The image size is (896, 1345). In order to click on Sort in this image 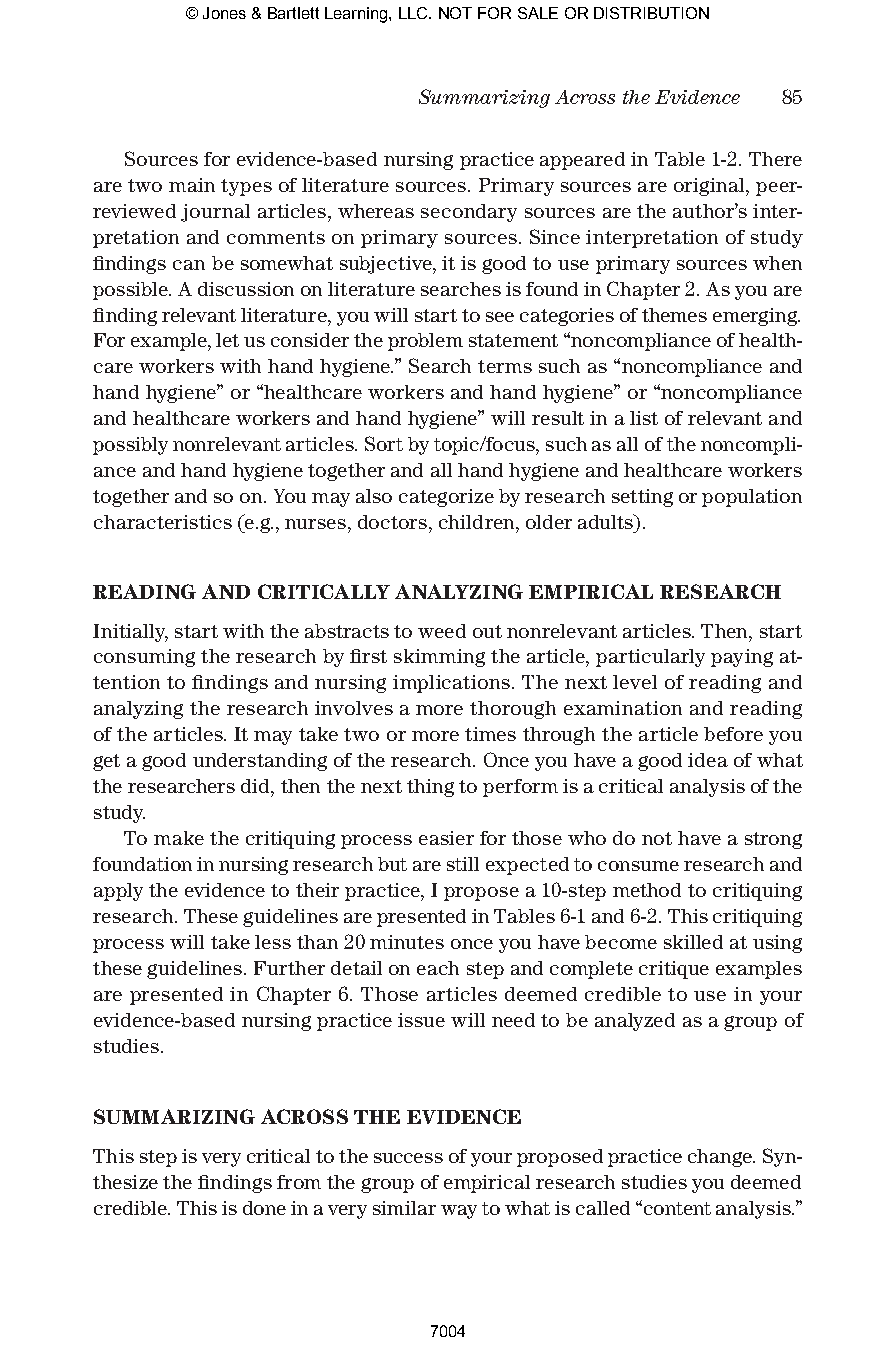, I will do `click(384, 443)`.
